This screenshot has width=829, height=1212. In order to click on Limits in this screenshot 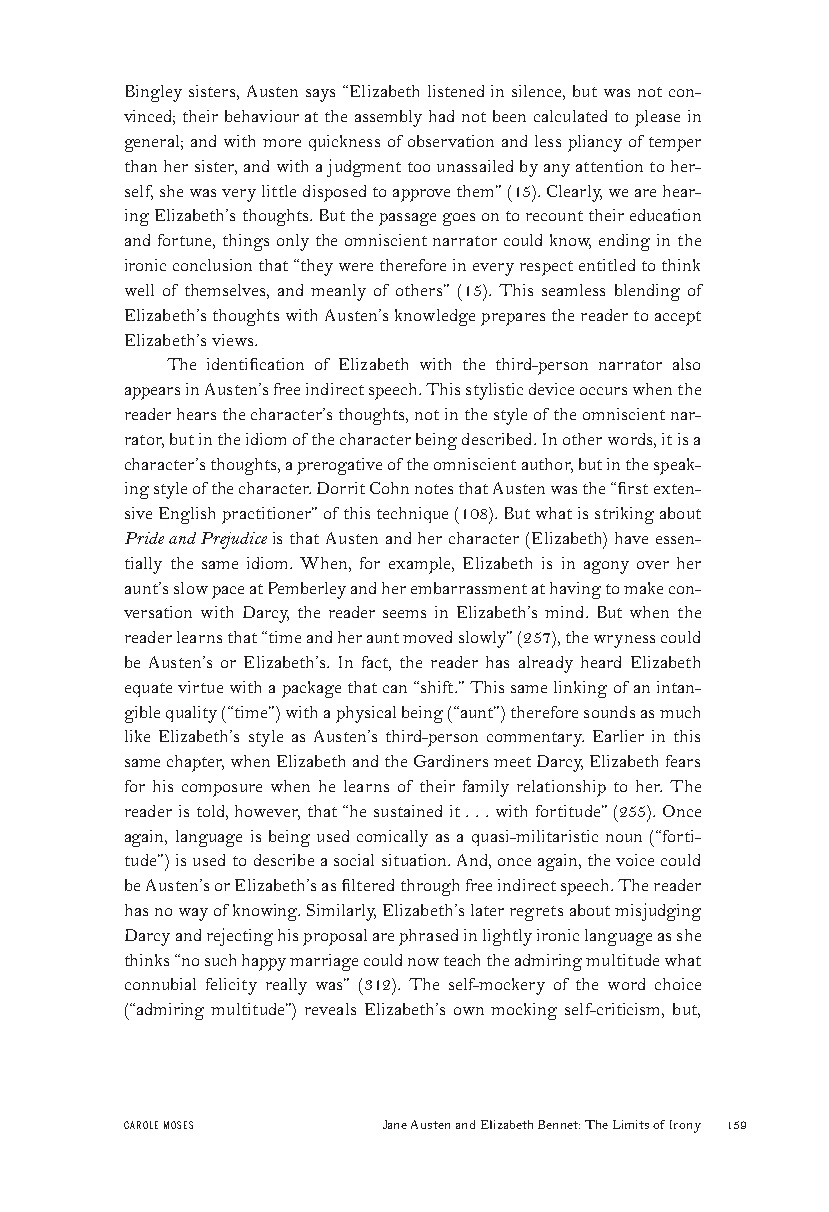, I will do `click(631, 1124)`.
